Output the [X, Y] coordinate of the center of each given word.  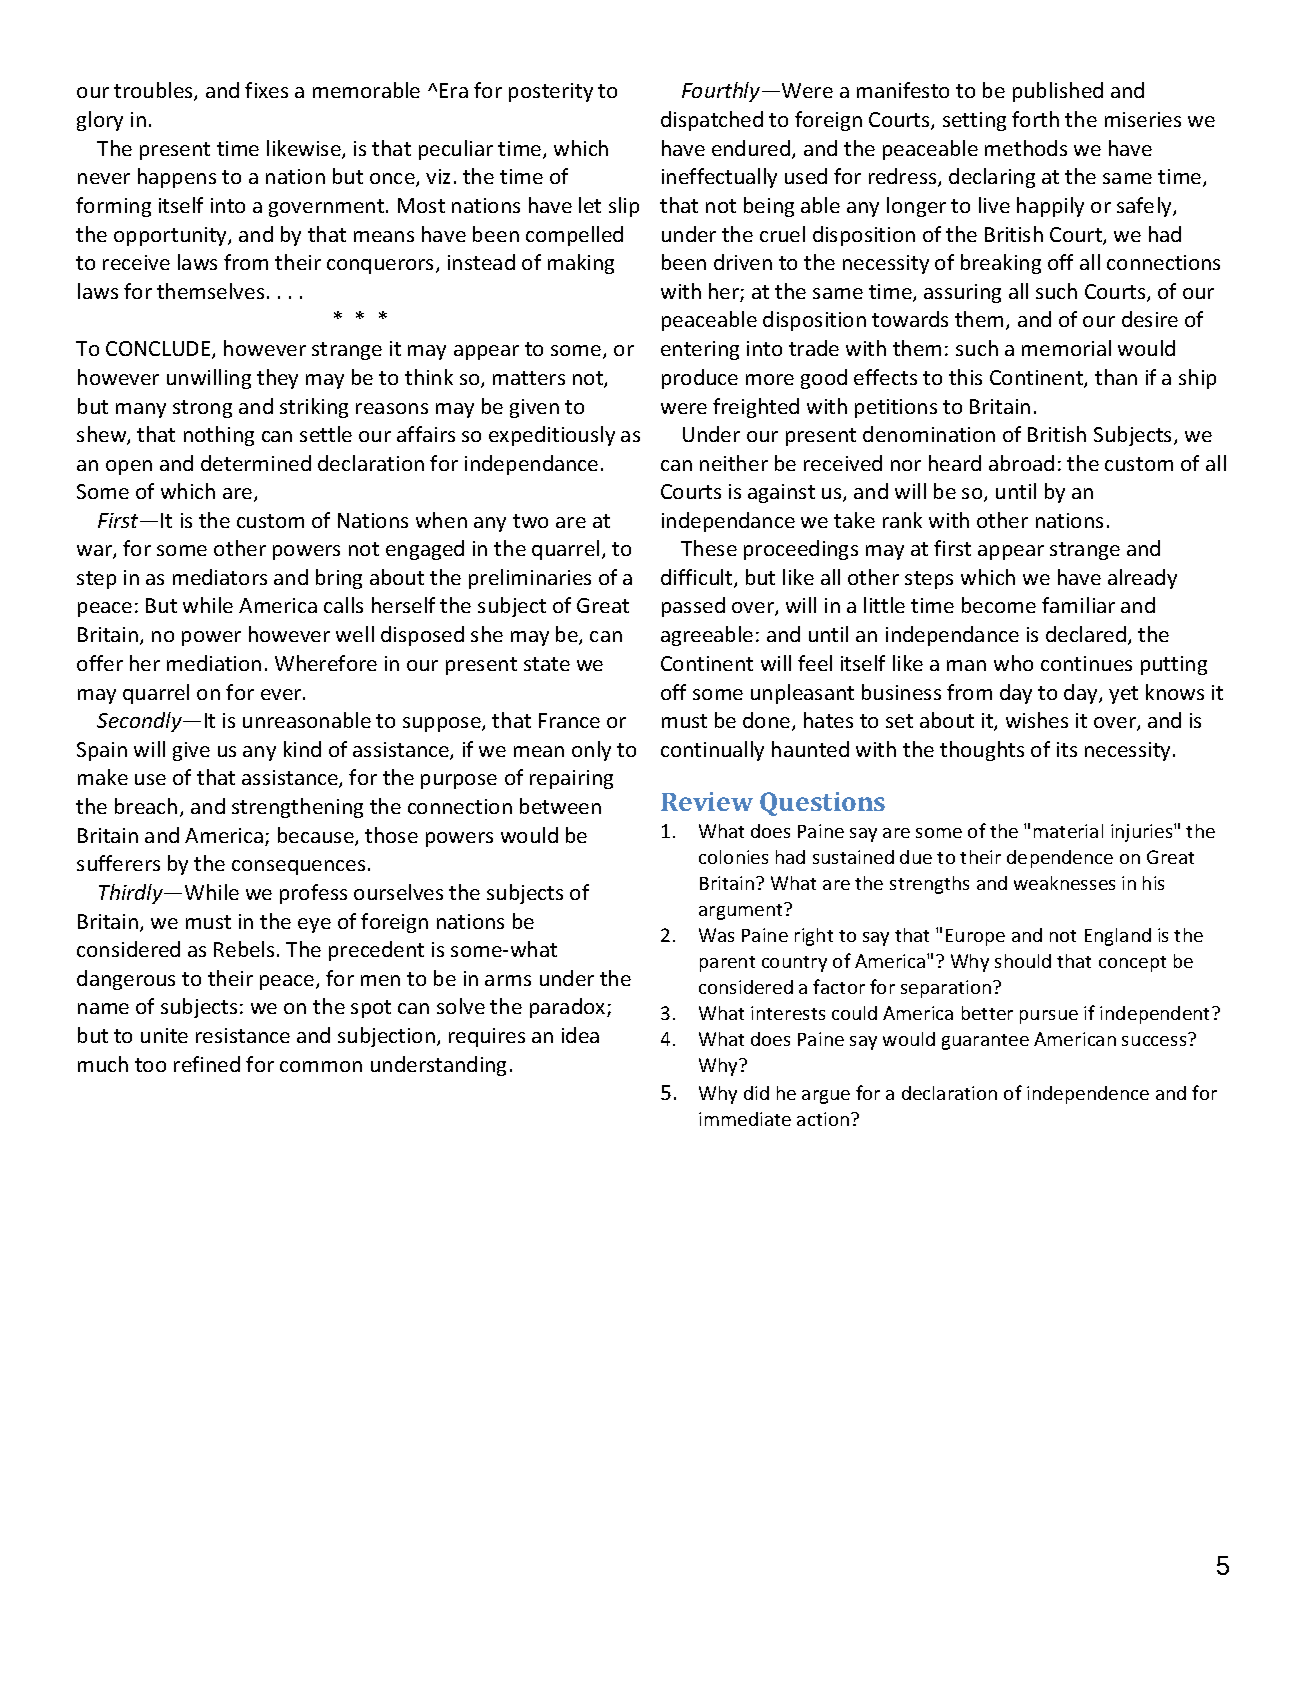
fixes [266, 90]
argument [742, 911]
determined [256, 463]
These [709, 548]
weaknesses [1064, 883]
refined [207, 1064]
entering [700, 350]
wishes [1037, 720]
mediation [214, 663]
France [569, 720]
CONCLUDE [159, 350]
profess [313, 894]
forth [1035, 119]
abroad [1021, 463]
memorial [1066, 348]
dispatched [712, 121]
